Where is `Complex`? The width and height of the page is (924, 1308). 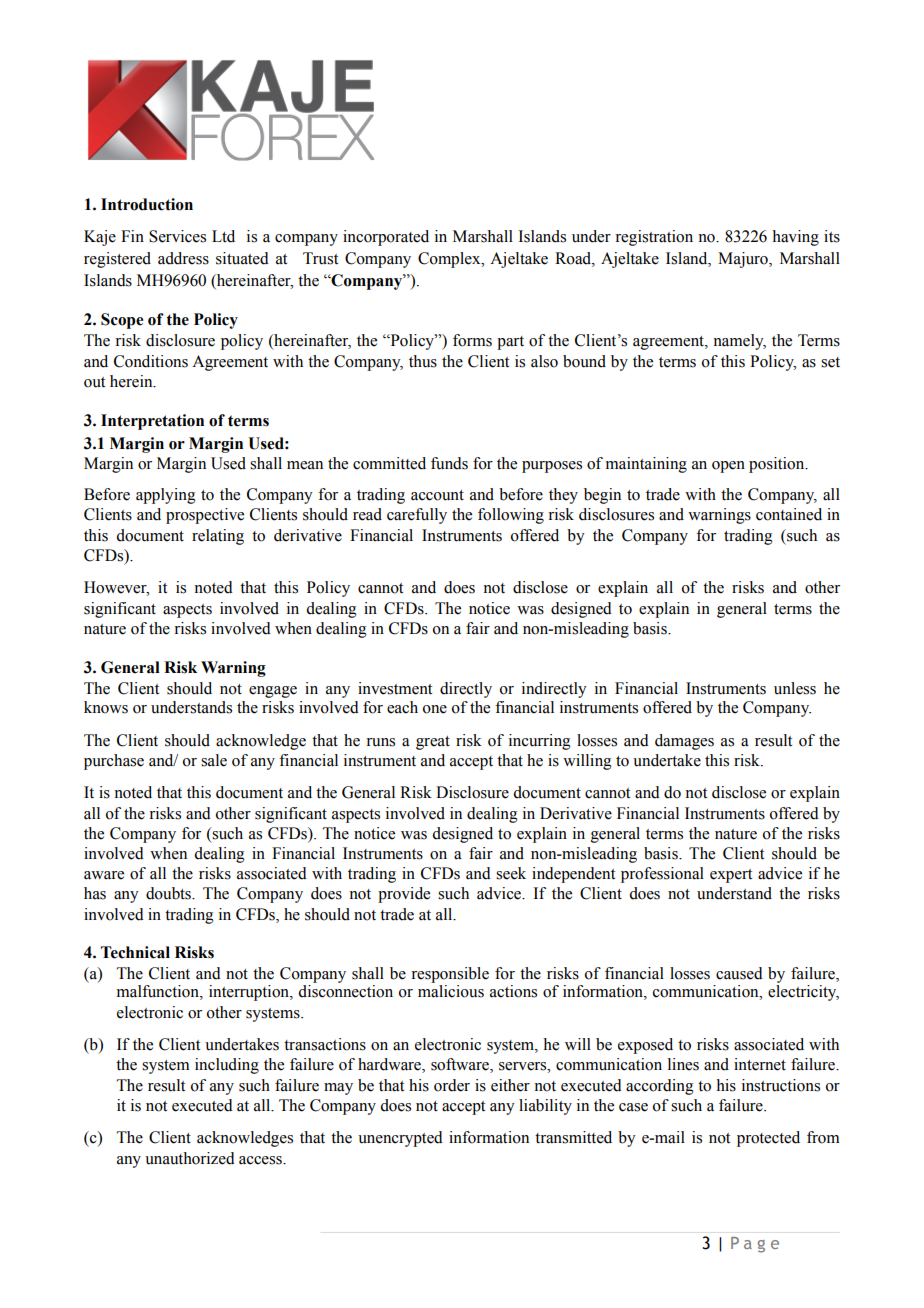
Complex is located at coordinates (450, 260).
